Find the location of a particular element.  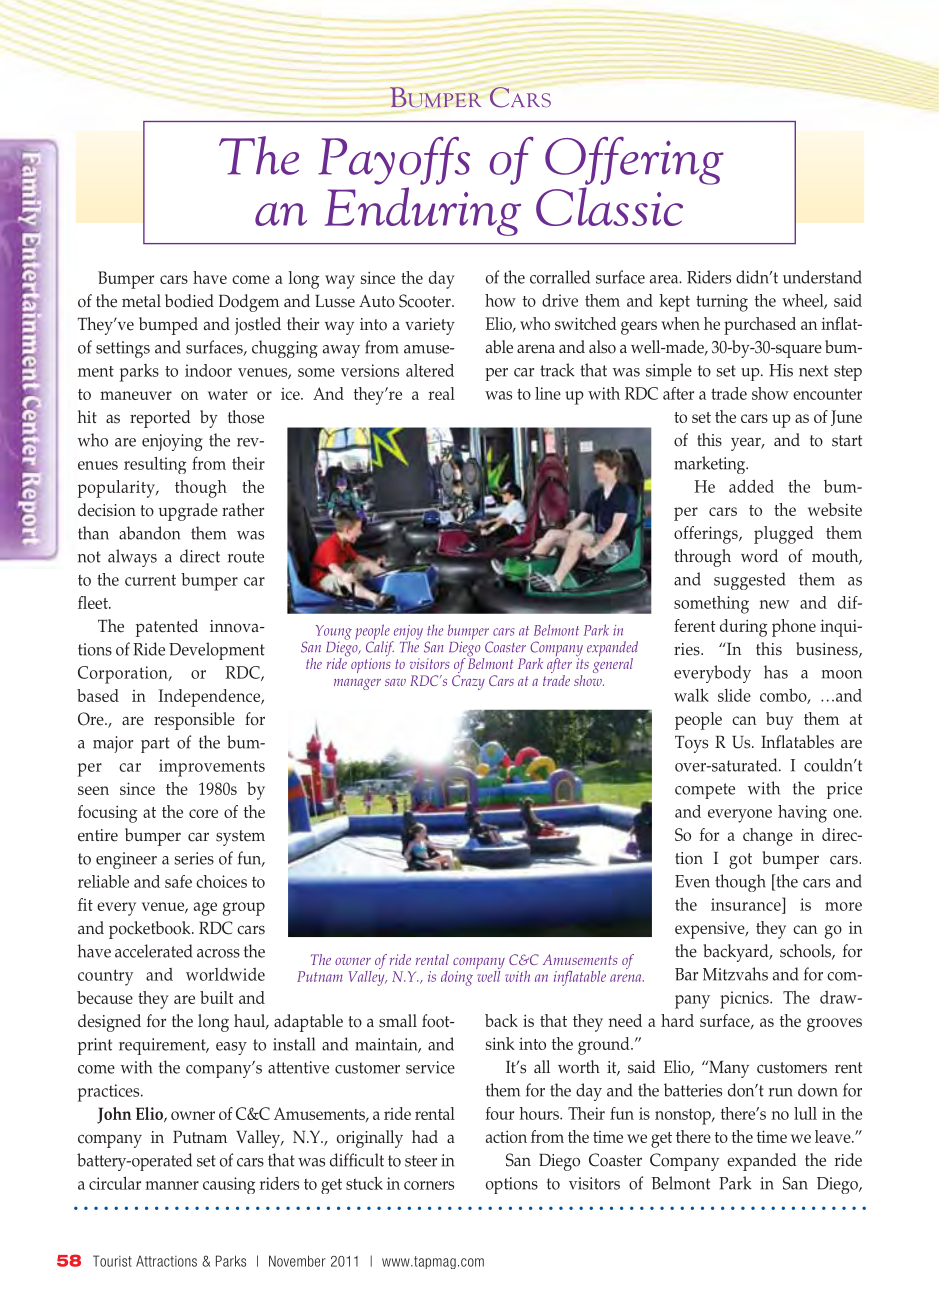

responsible is located at coordinates (194, 721).
